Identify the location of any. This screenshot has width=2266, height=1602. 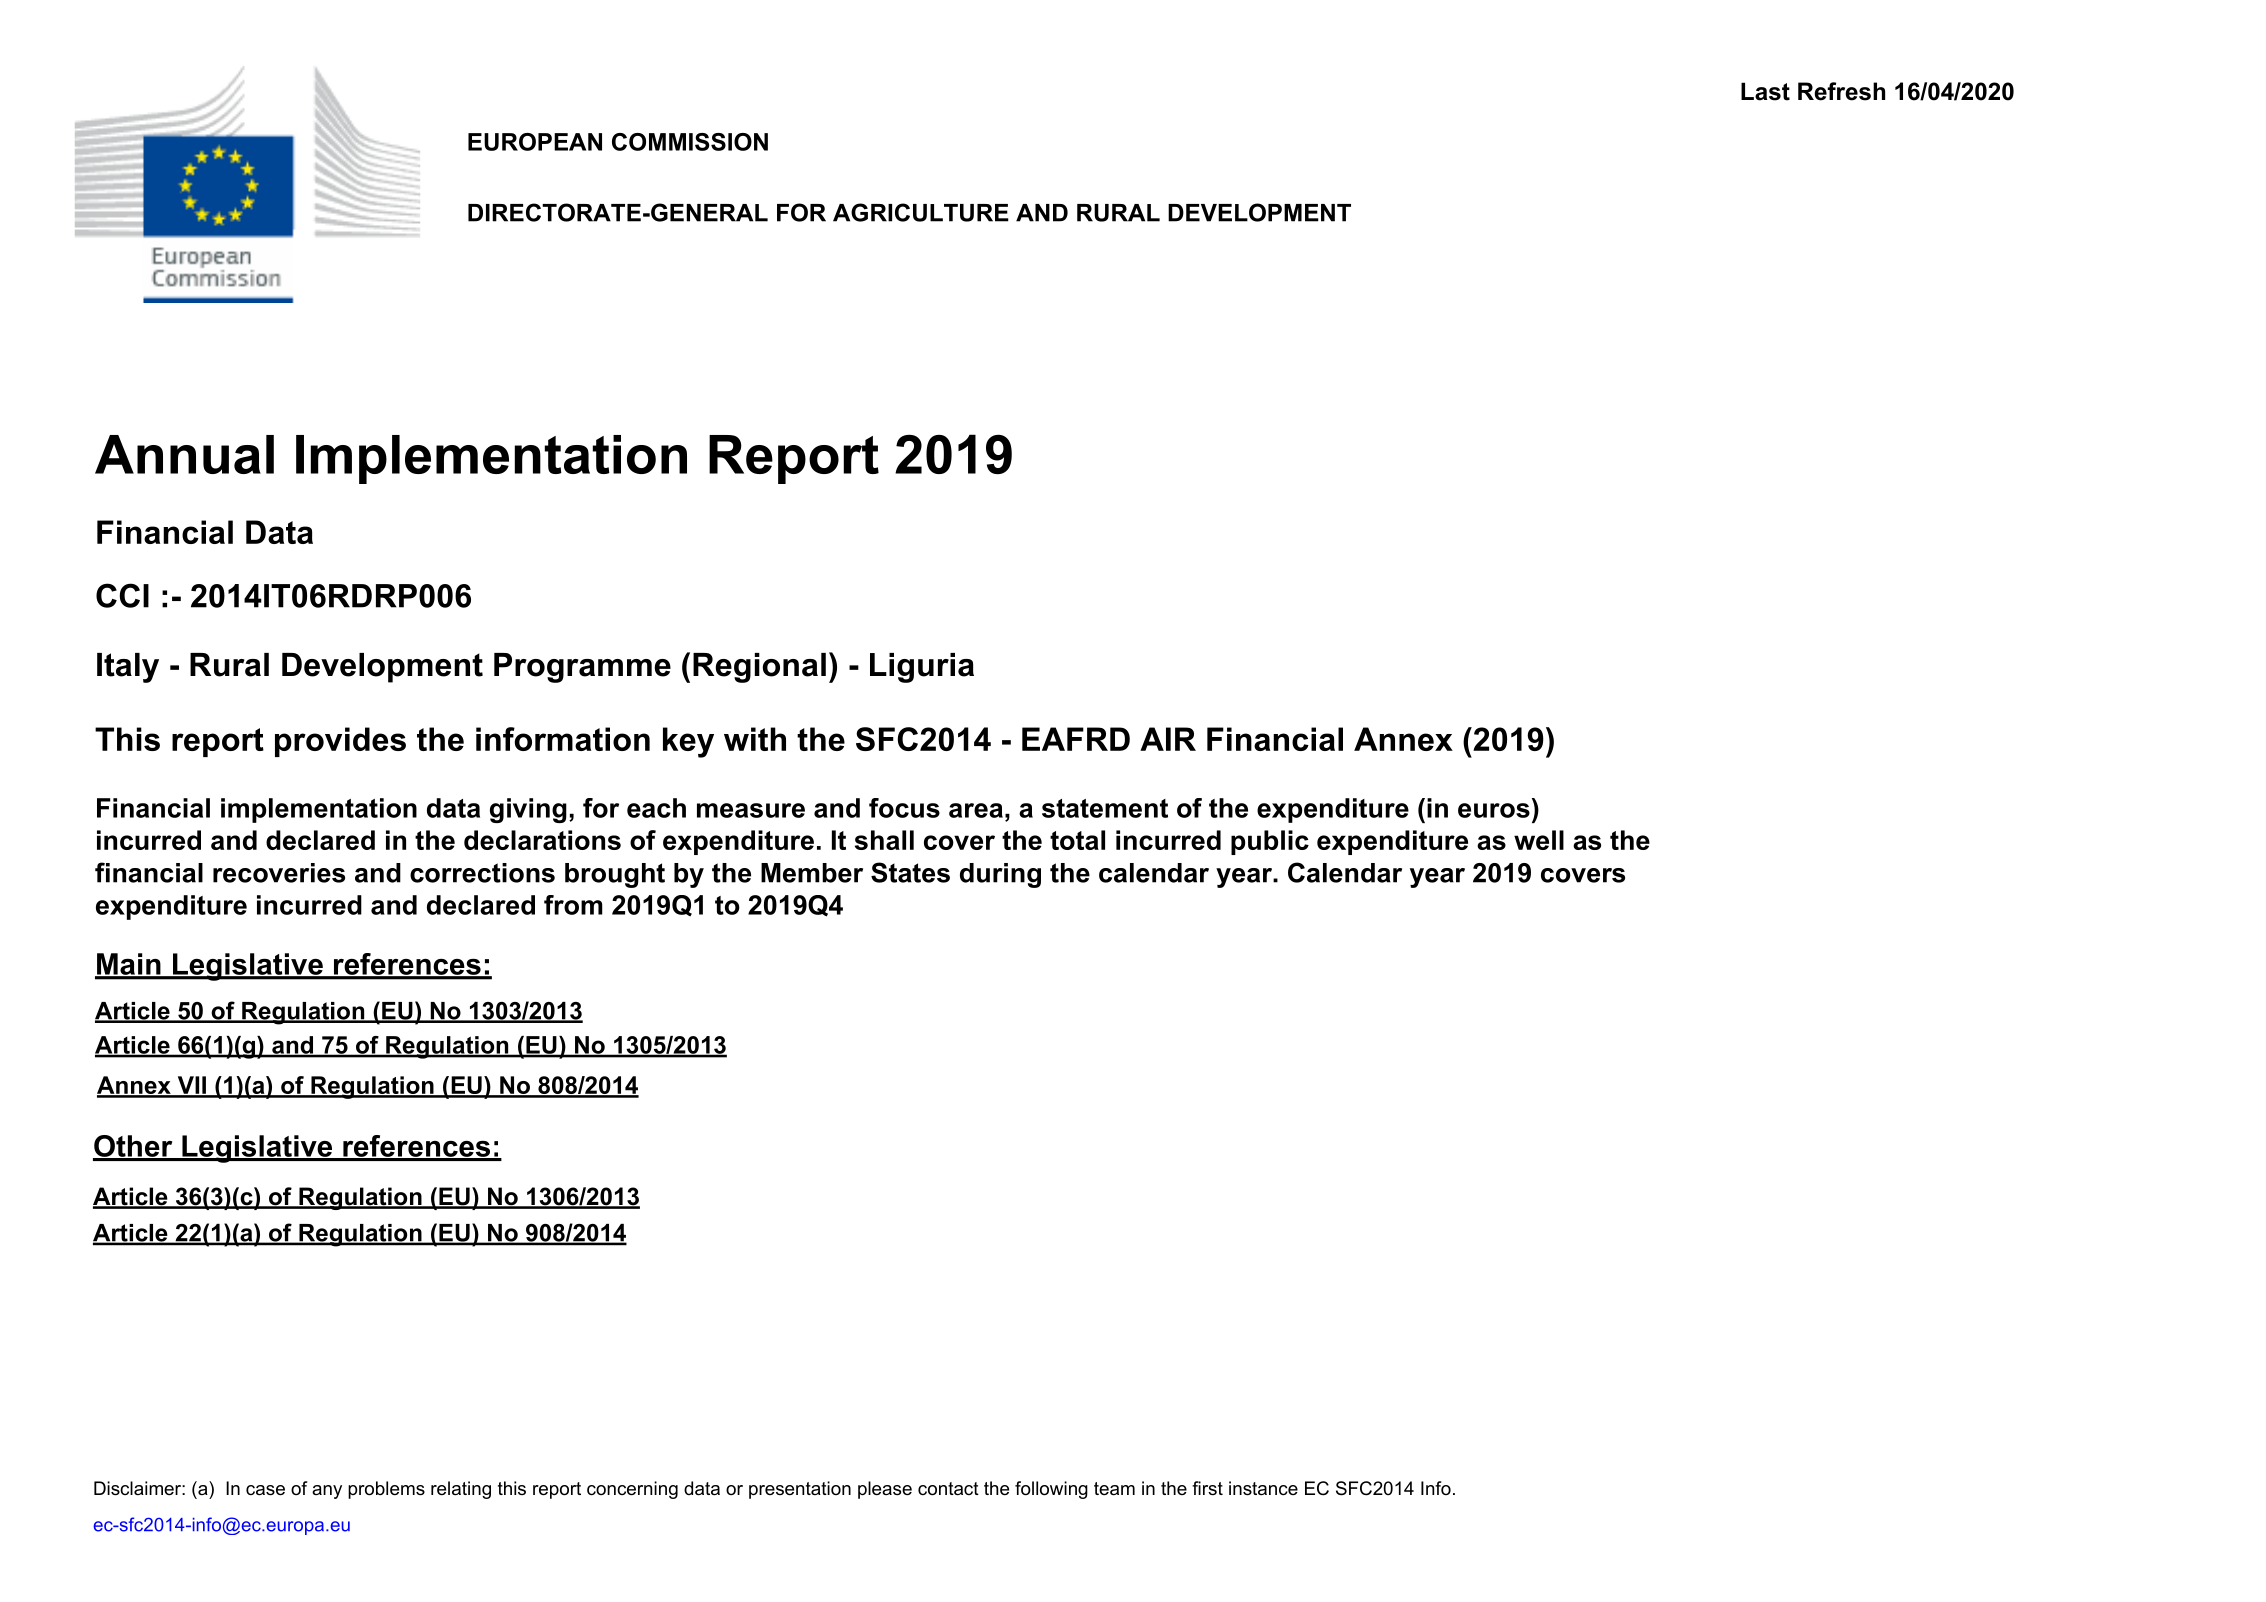
(327, 1492).
